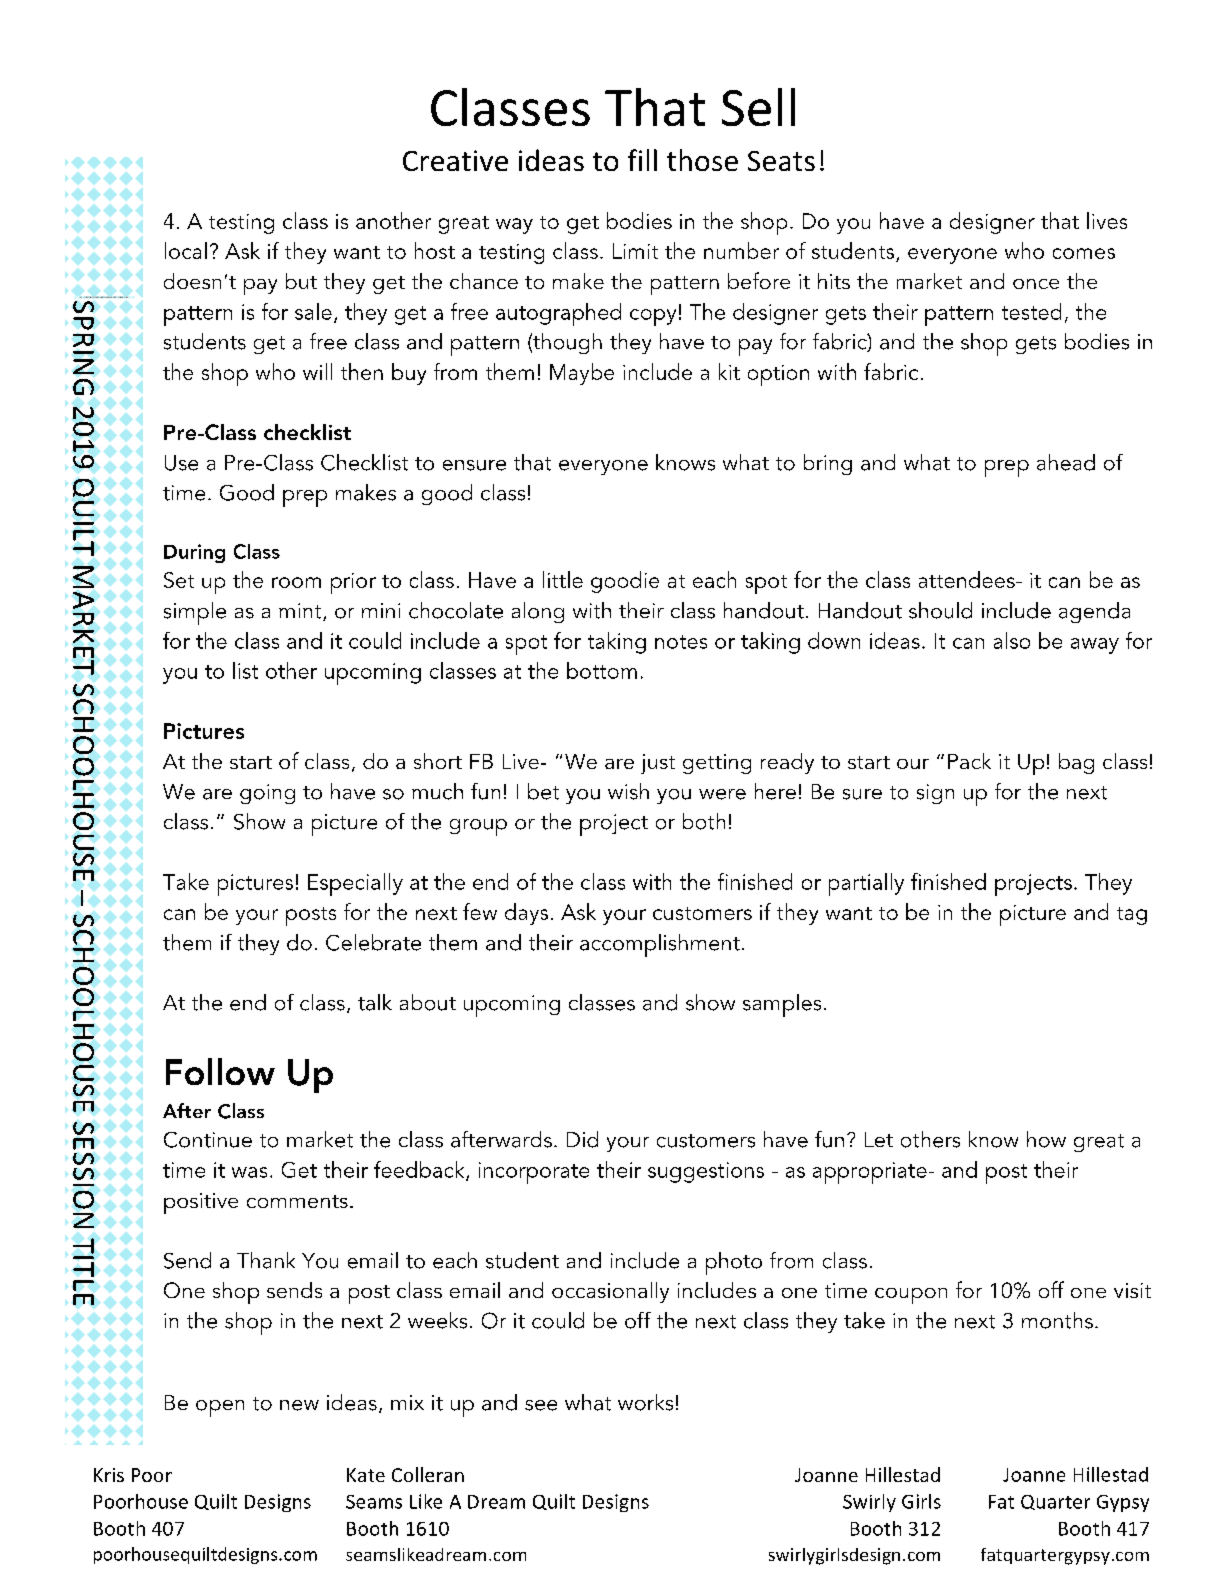  Describe the element at coordinates (186, 250) in the screenshot. I see `local` at that location.
